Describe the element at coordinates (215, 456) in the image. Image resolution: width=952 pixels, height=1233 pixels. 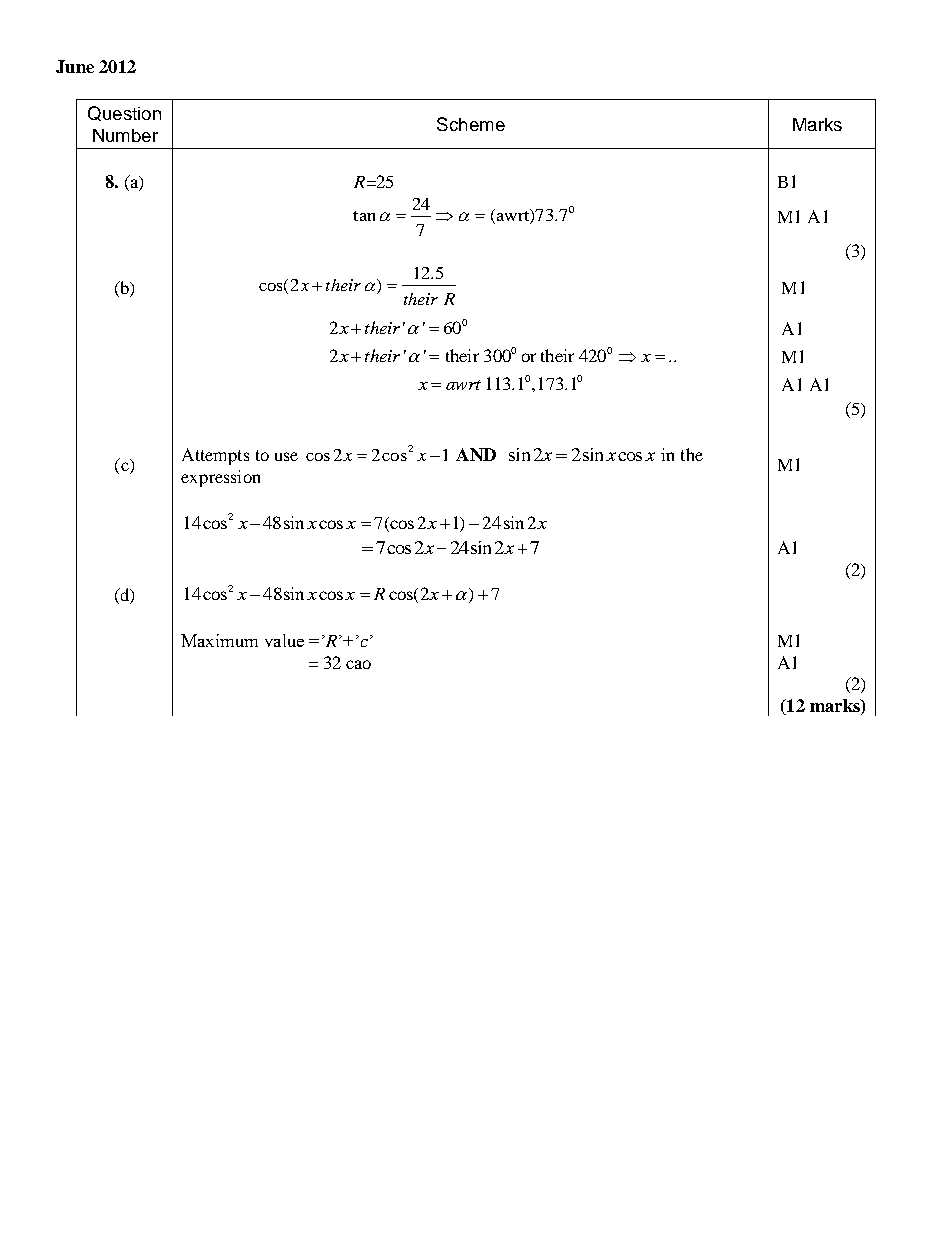
I see `Attempts` at that location.
